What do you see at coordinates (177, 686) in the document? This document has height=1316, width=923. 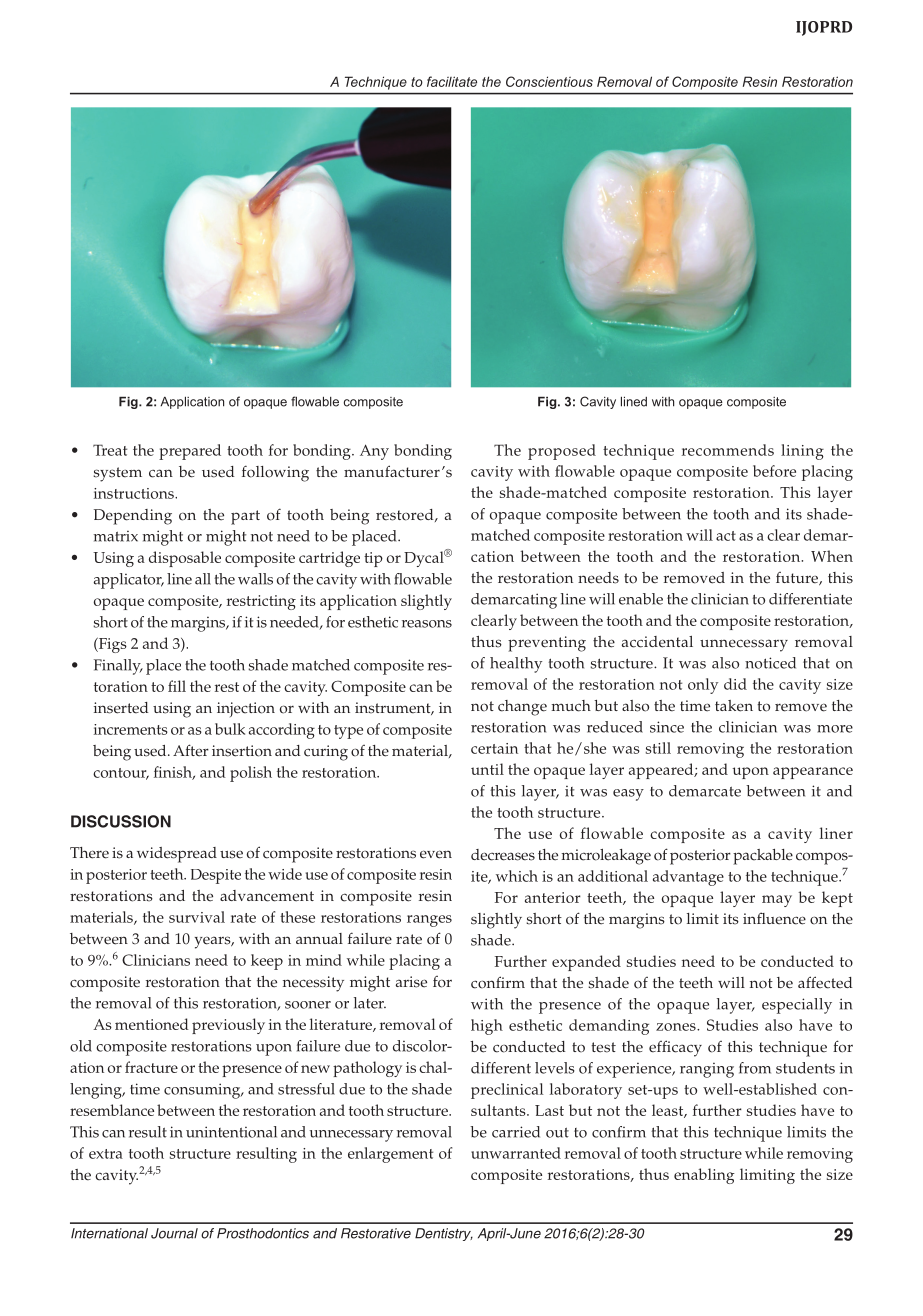 I see `fill` at bounding box center [177, 686].
